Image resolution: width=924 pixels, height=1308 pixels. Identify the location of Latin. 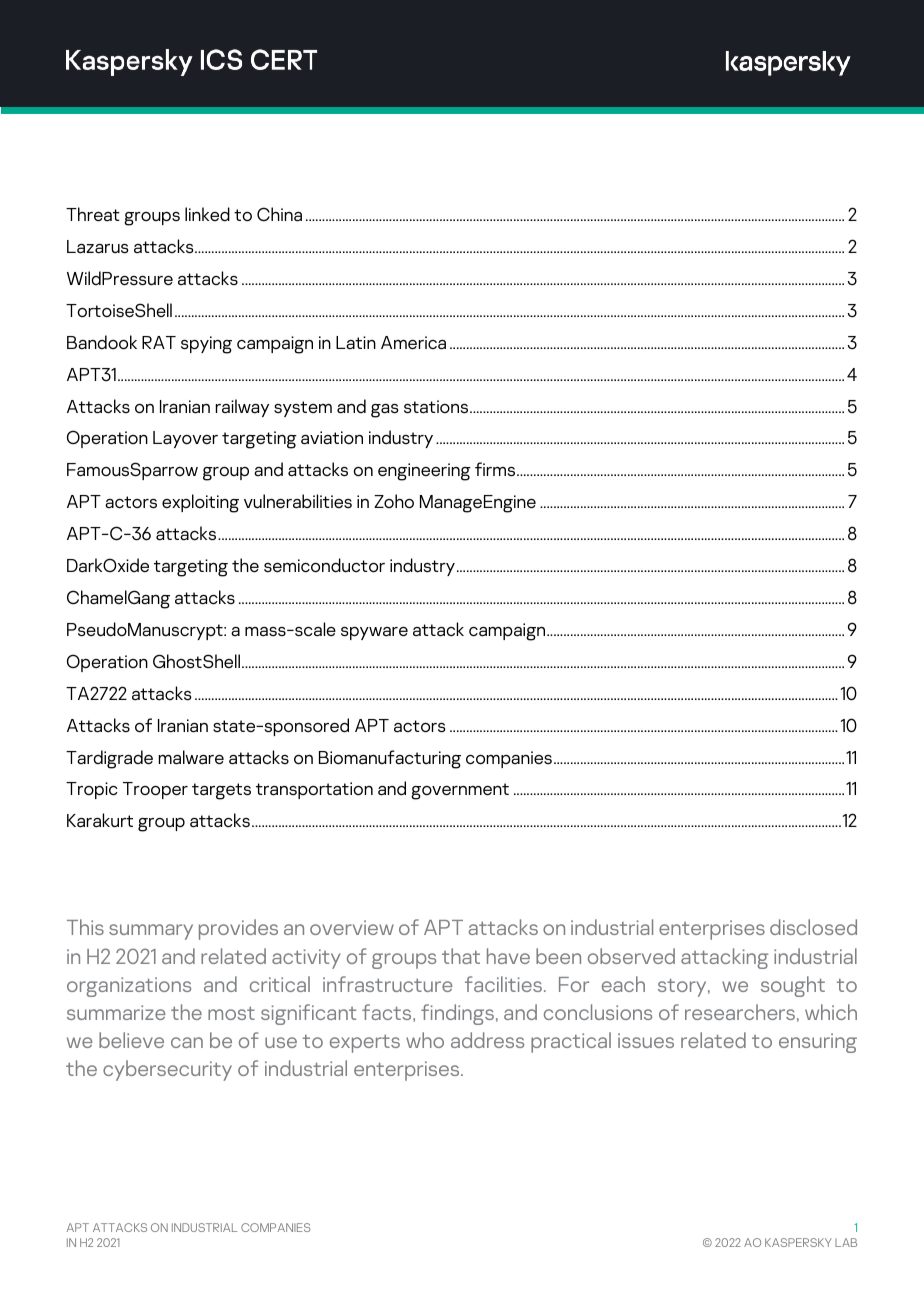
(356, 342).
